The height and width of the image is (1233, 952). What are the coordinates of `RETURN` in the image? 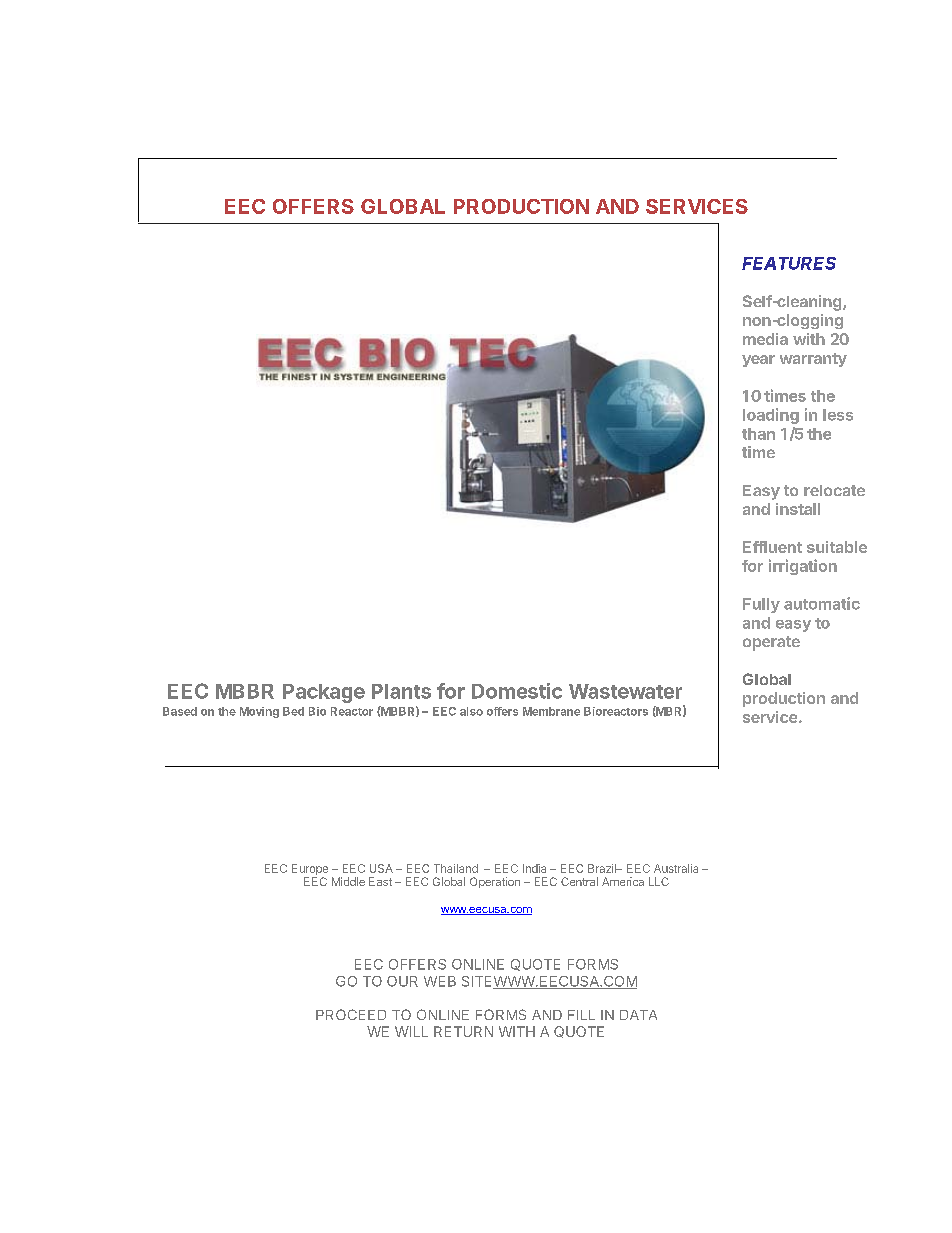 It's located at (463, 1031).
